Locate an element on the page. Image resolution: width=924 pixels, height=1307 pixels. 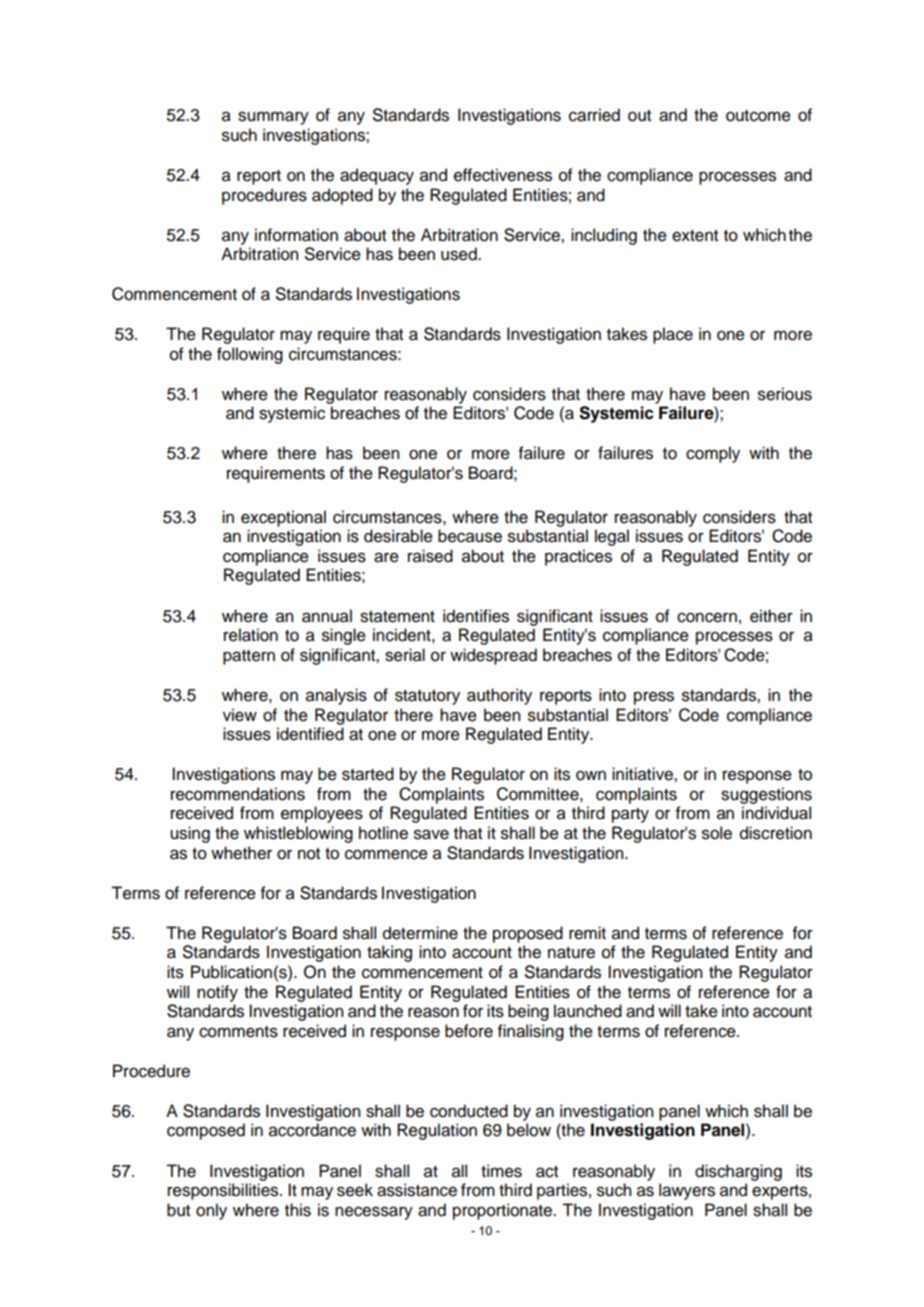
outcome is located at coordinates (758, 116).
